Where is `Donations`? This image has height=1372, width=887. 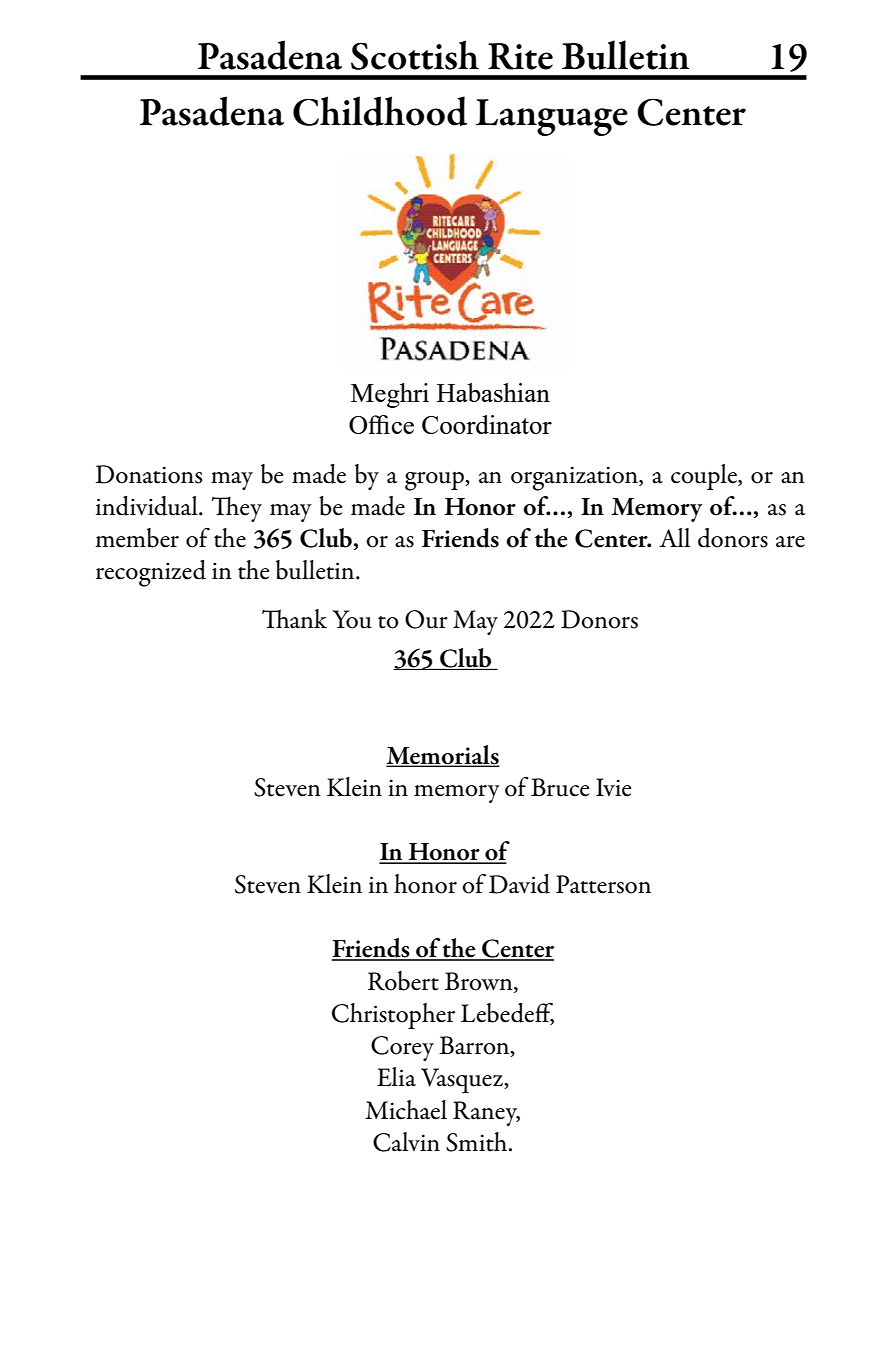
Donations is located at coordinates (149, 474).
